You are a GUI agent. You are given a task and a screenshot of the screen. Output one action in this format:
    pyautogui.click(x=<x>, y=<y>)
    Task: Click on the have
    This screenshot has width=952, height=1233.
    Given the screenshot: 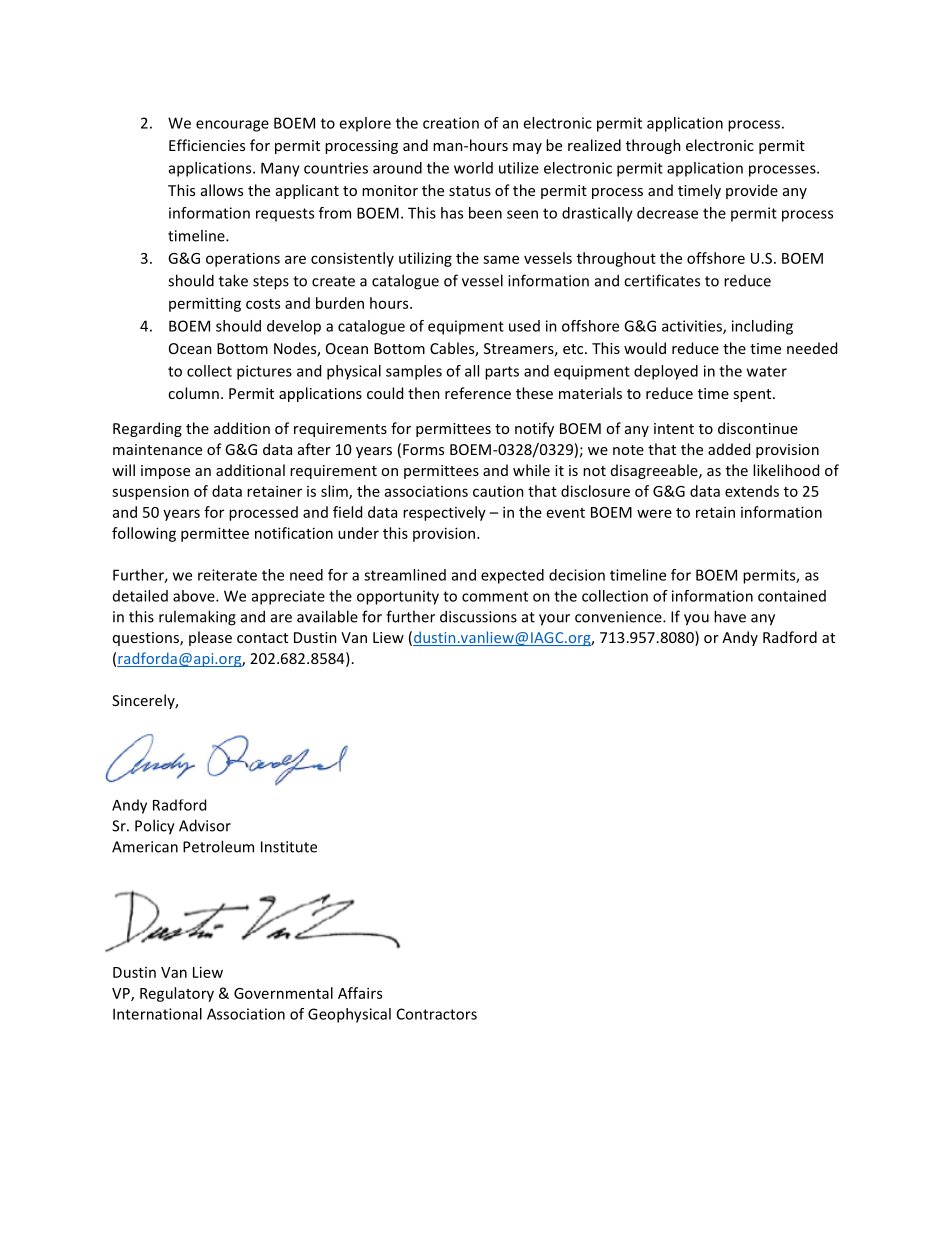 What is the action you would take?
    pyautogui.click(x=730, y=616)
